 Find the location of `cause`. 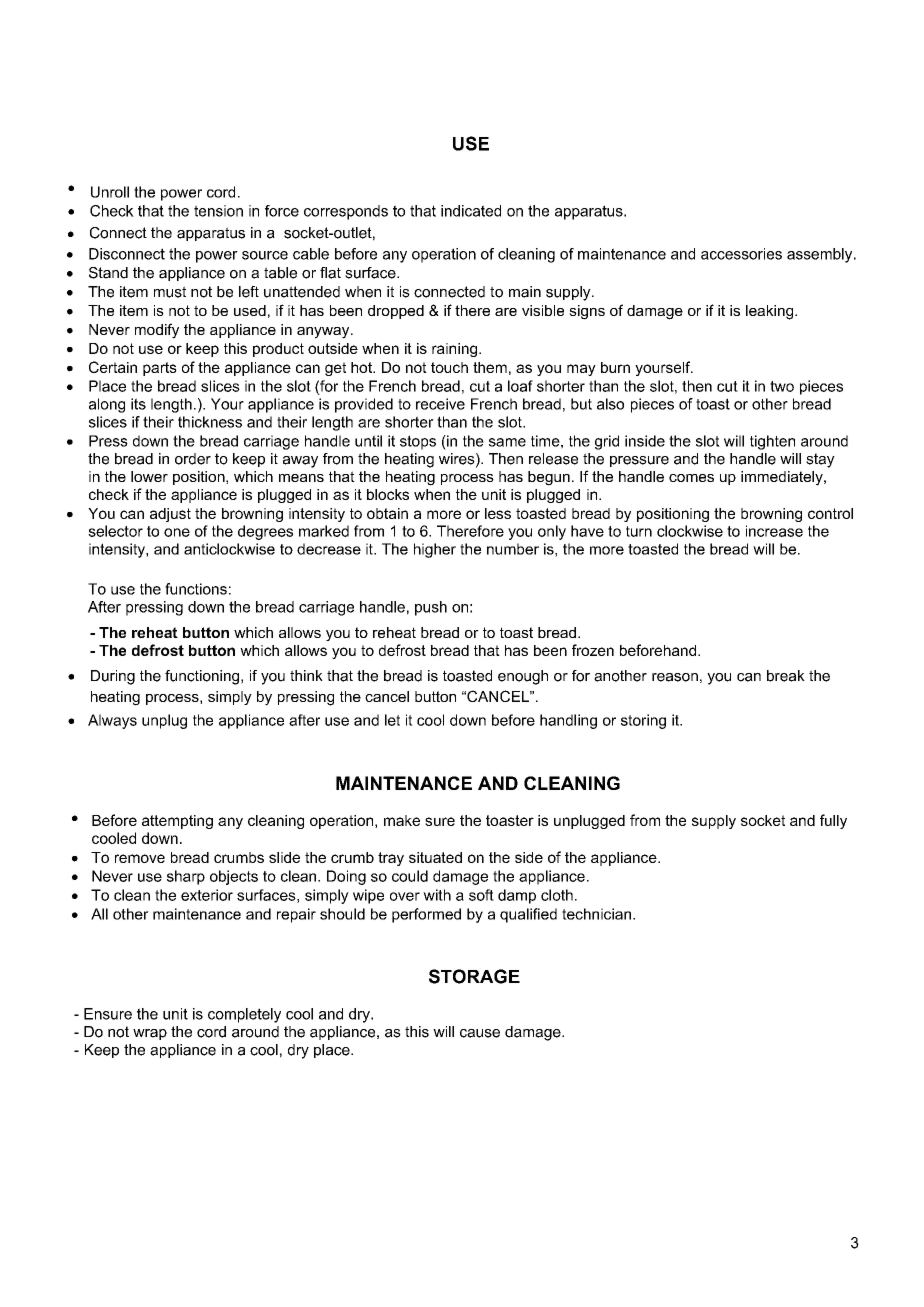

cause is located at coordinates (480, 1033).
